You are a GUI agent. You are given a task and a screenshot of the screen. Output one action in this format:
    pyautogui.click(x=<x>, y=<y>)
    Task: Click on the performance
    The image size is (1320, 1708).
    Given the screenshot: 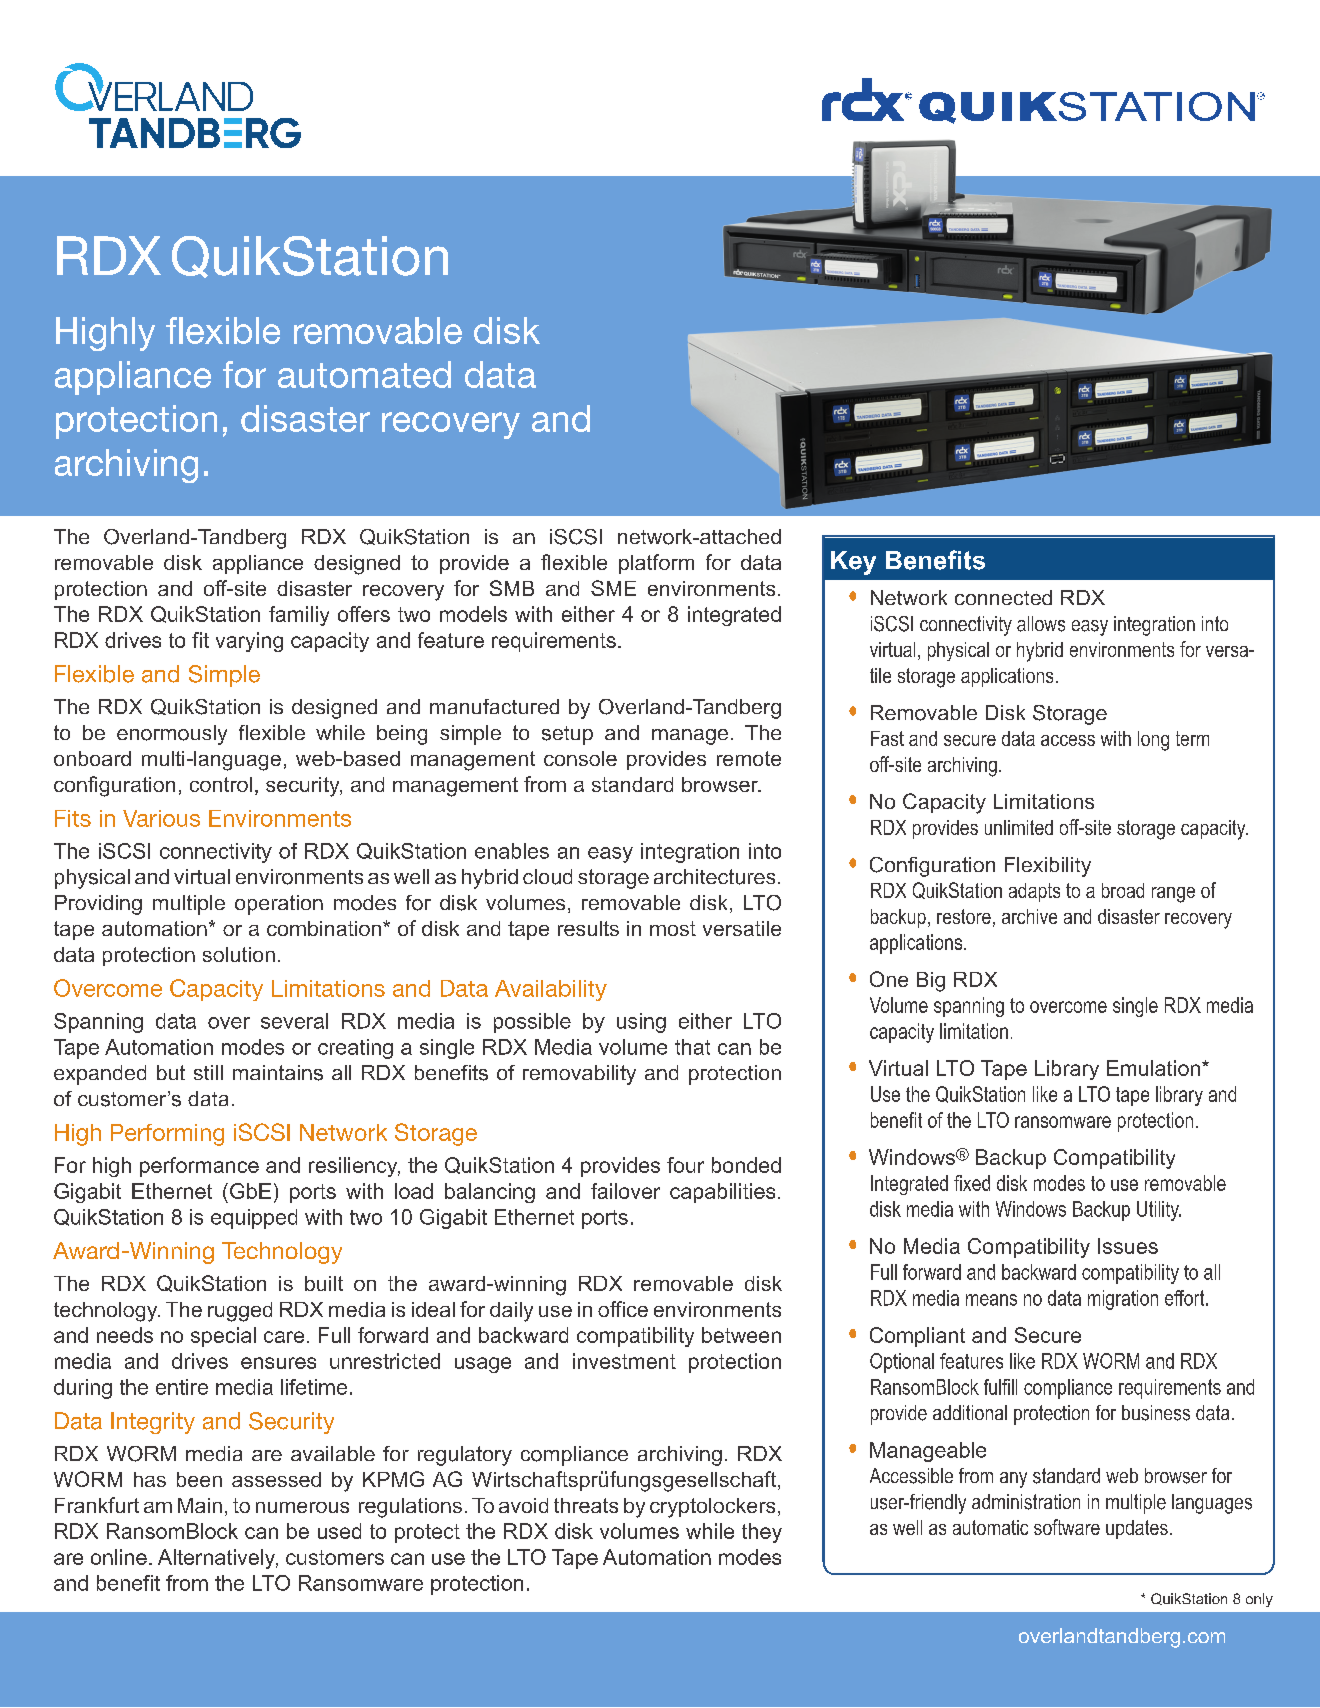 What is the action you would take?
    pyautogui.click(x=199, y=1167)
